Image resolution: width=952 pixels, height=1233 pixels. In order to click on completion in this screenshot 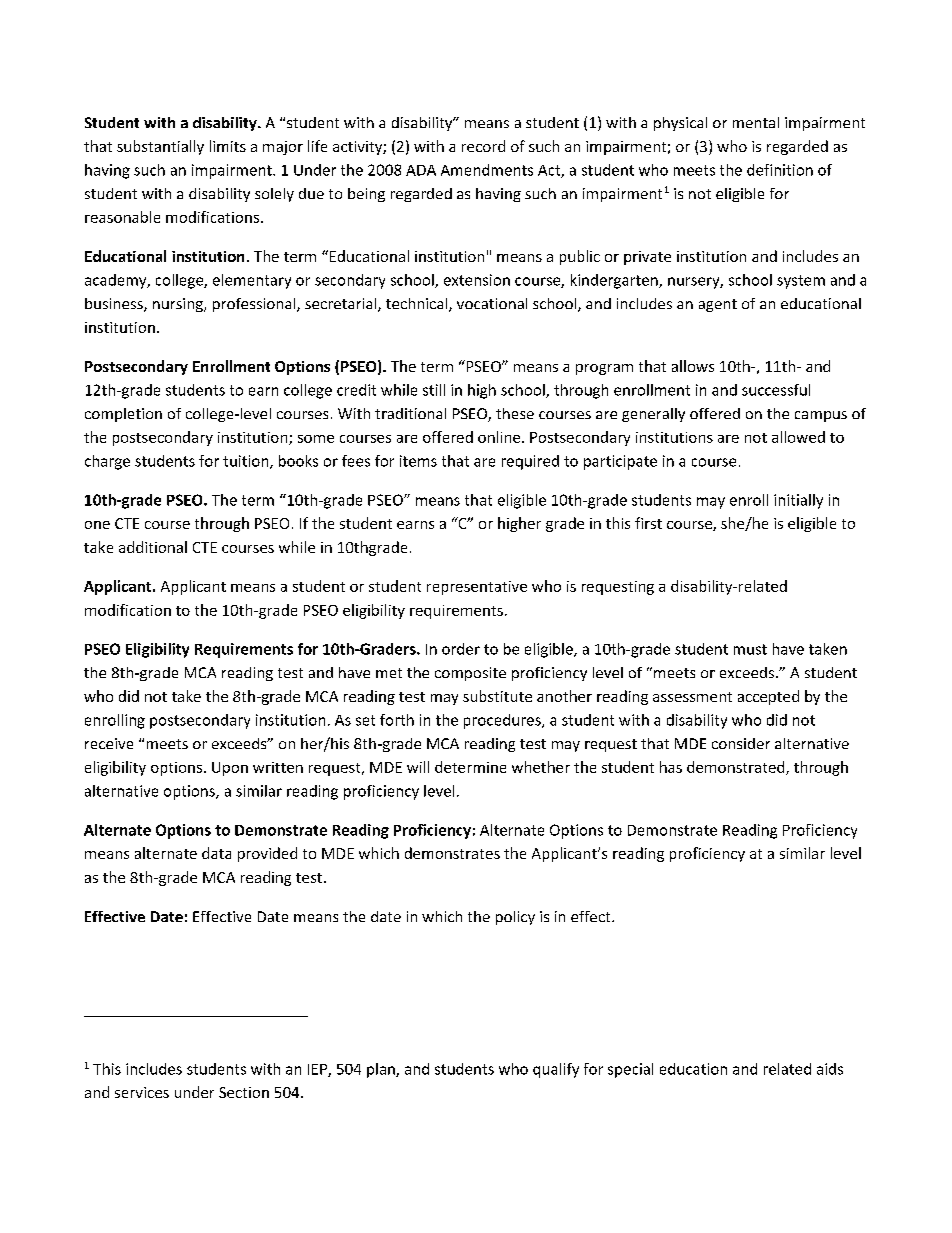, I will do `click(123, 415)`.
